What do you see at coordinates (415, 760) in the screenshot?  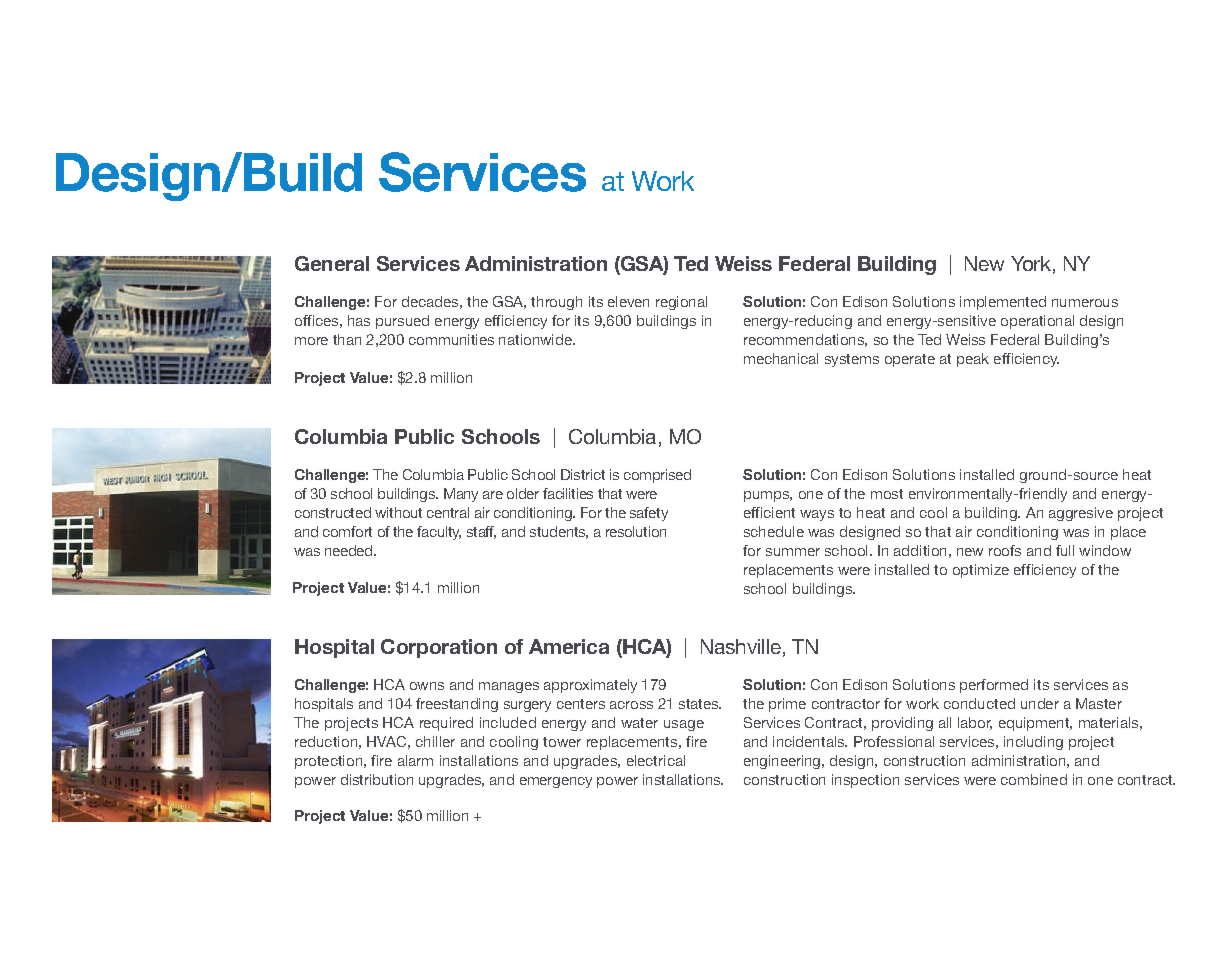 I see `alarm` at bounding box center [415, 760].
